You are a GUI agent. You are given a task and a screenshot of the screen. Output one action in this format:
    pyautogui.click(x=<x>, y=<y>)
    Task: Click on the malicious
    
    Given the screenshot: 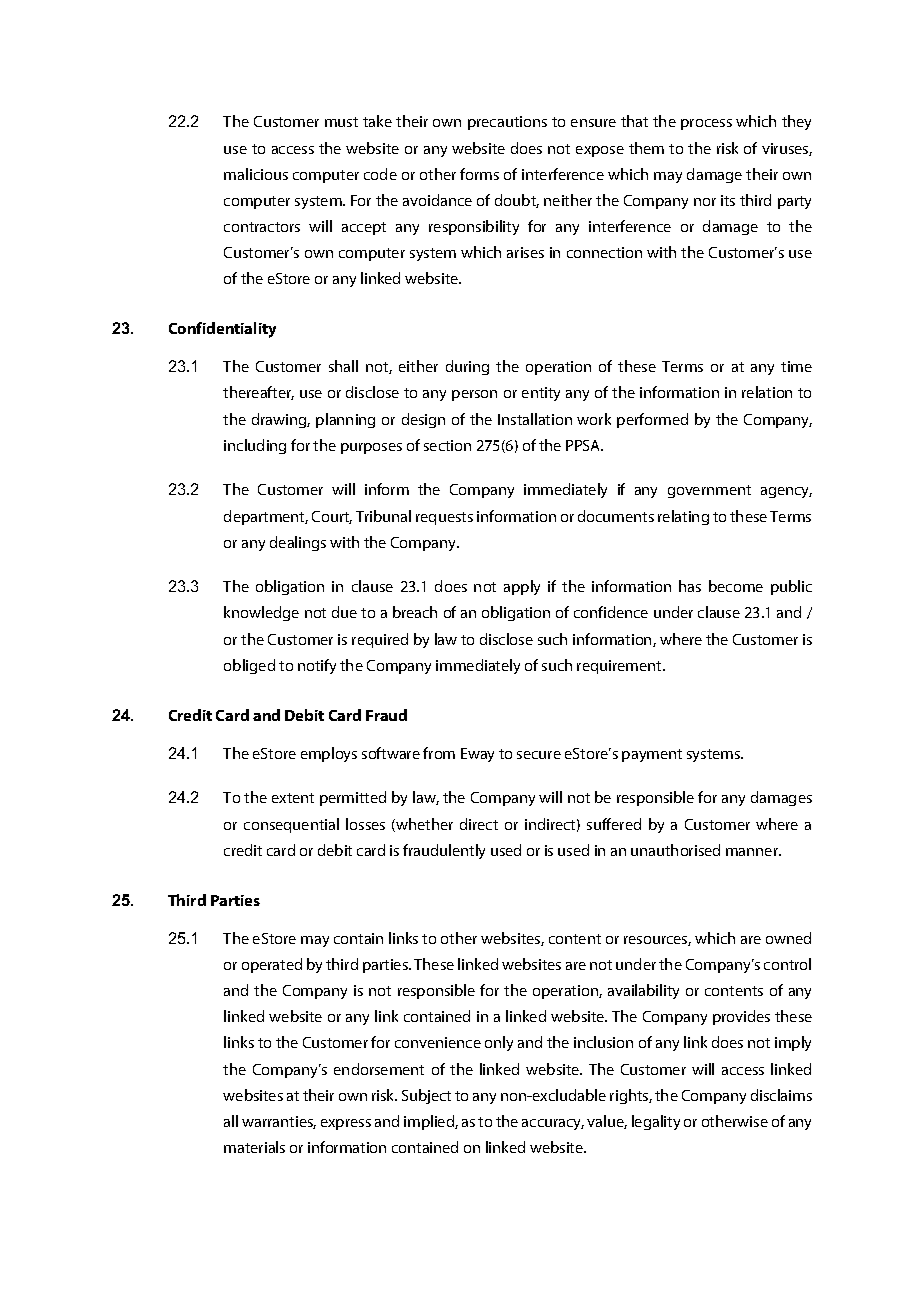 What is the action you would take?
    pyautogui.click(x=256, y=174)
